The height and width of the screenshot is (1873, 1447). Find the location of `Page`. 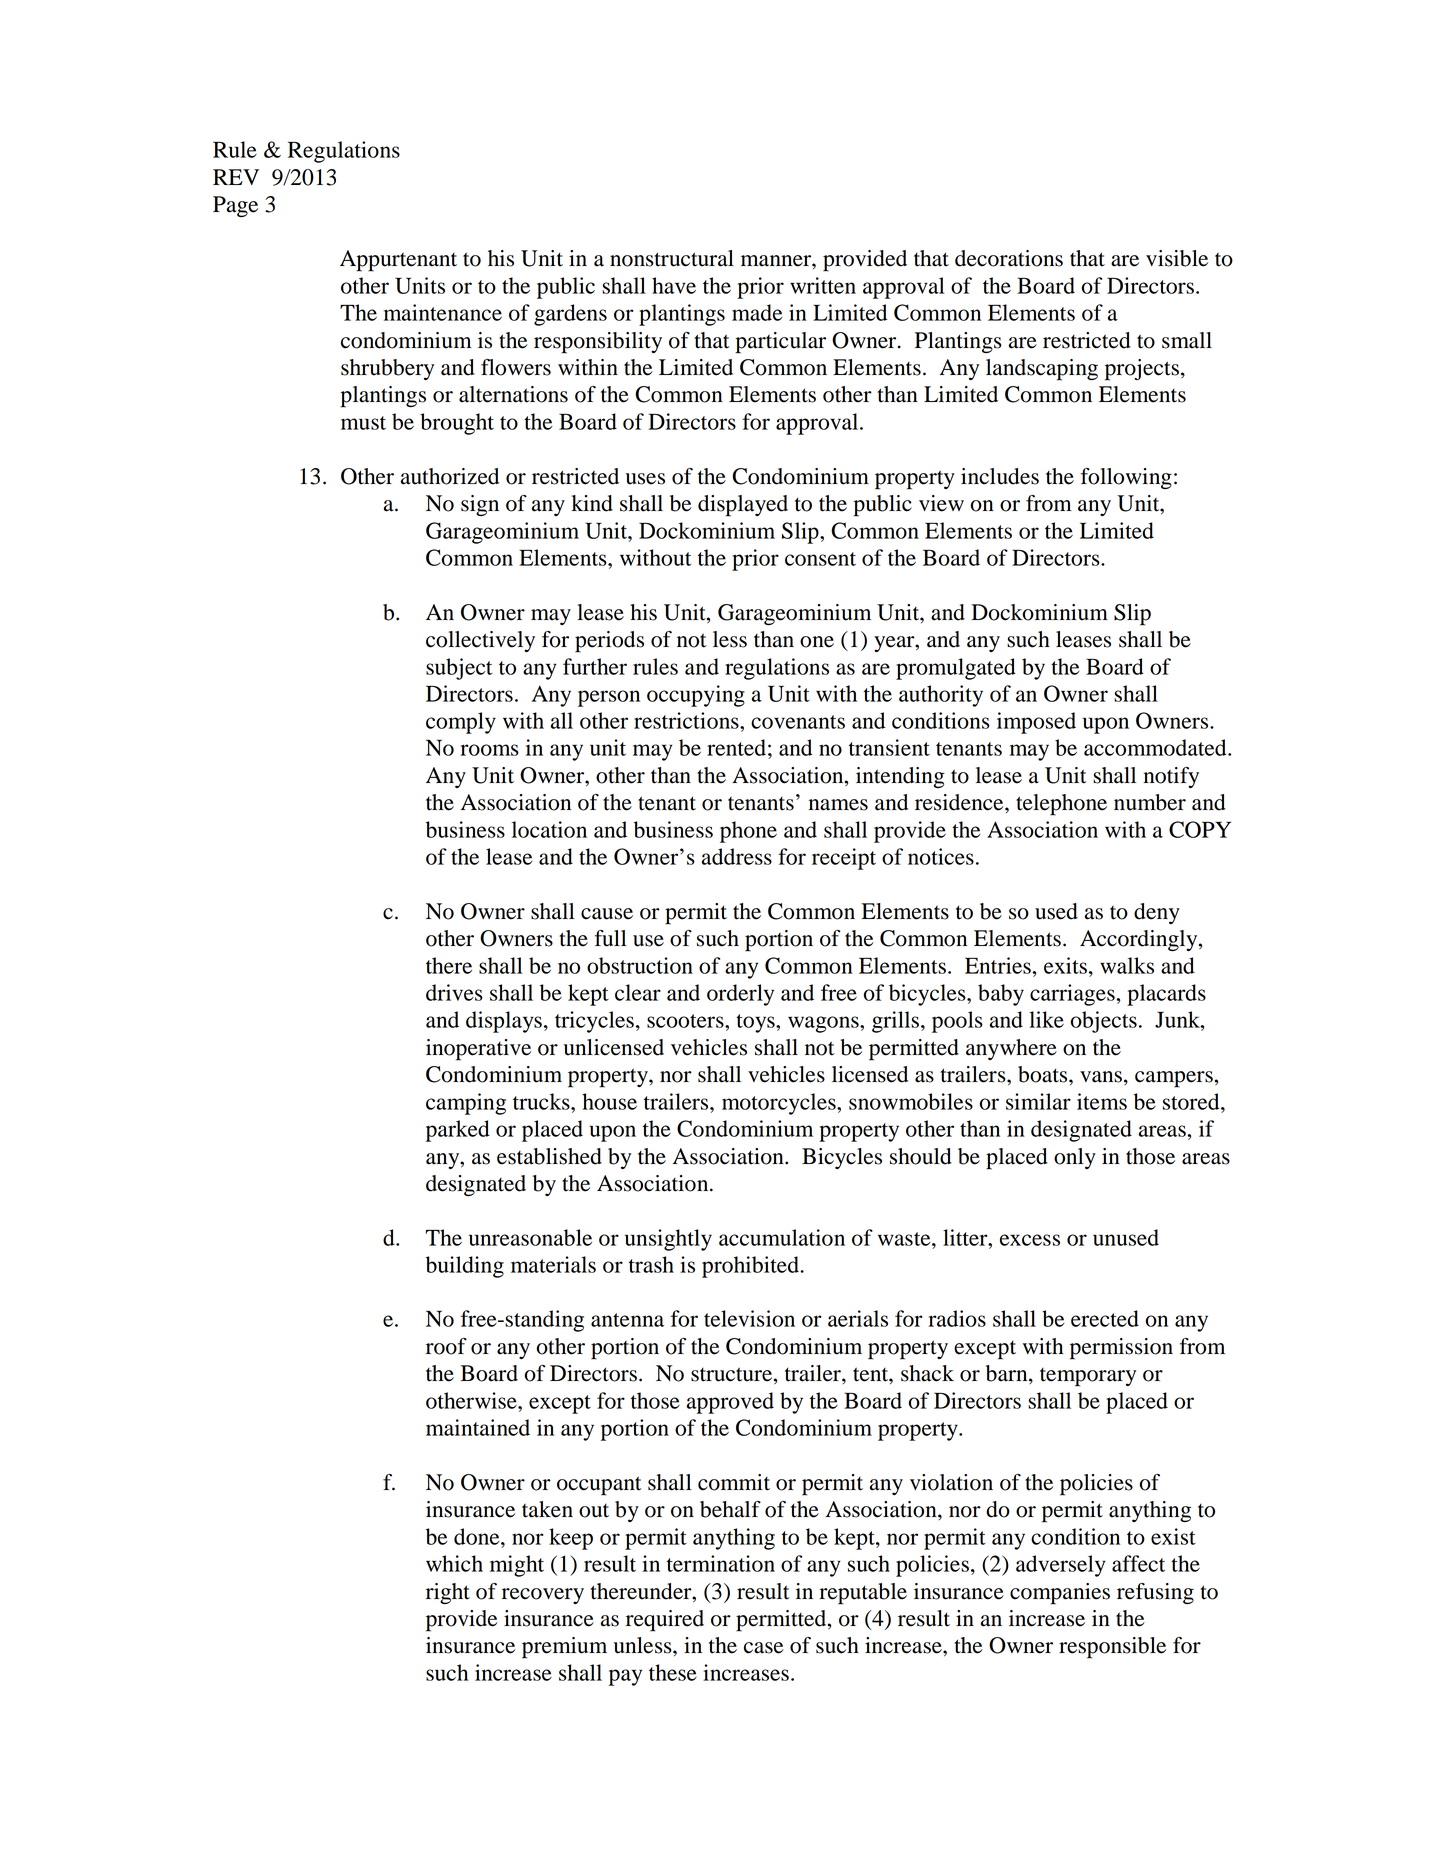

Page is located at coordinates (235, 206).
